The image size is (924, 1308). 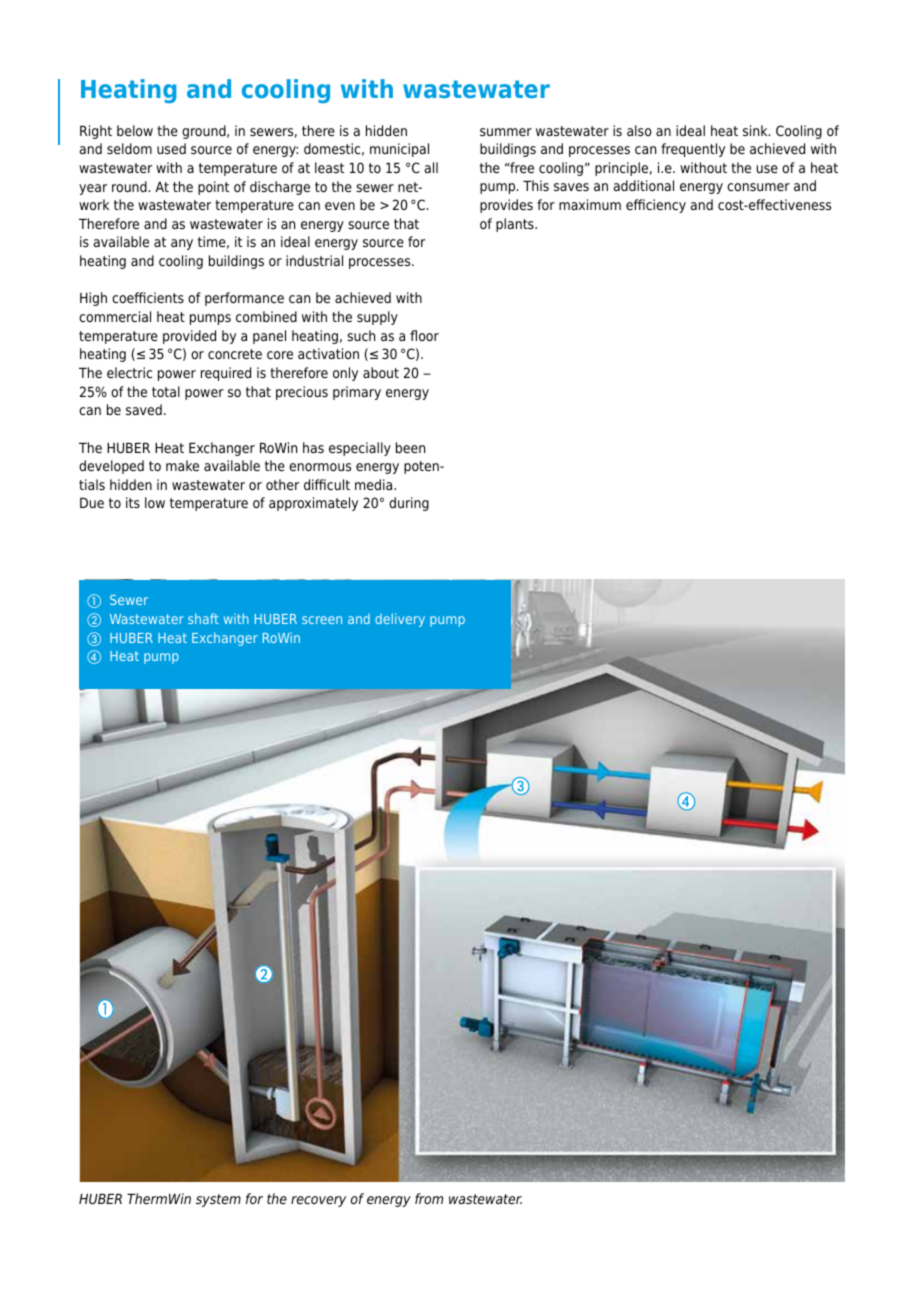 What do you see at coordinates (144, 409) in the page?
I see `saved` at bounding box center [144, 409].
